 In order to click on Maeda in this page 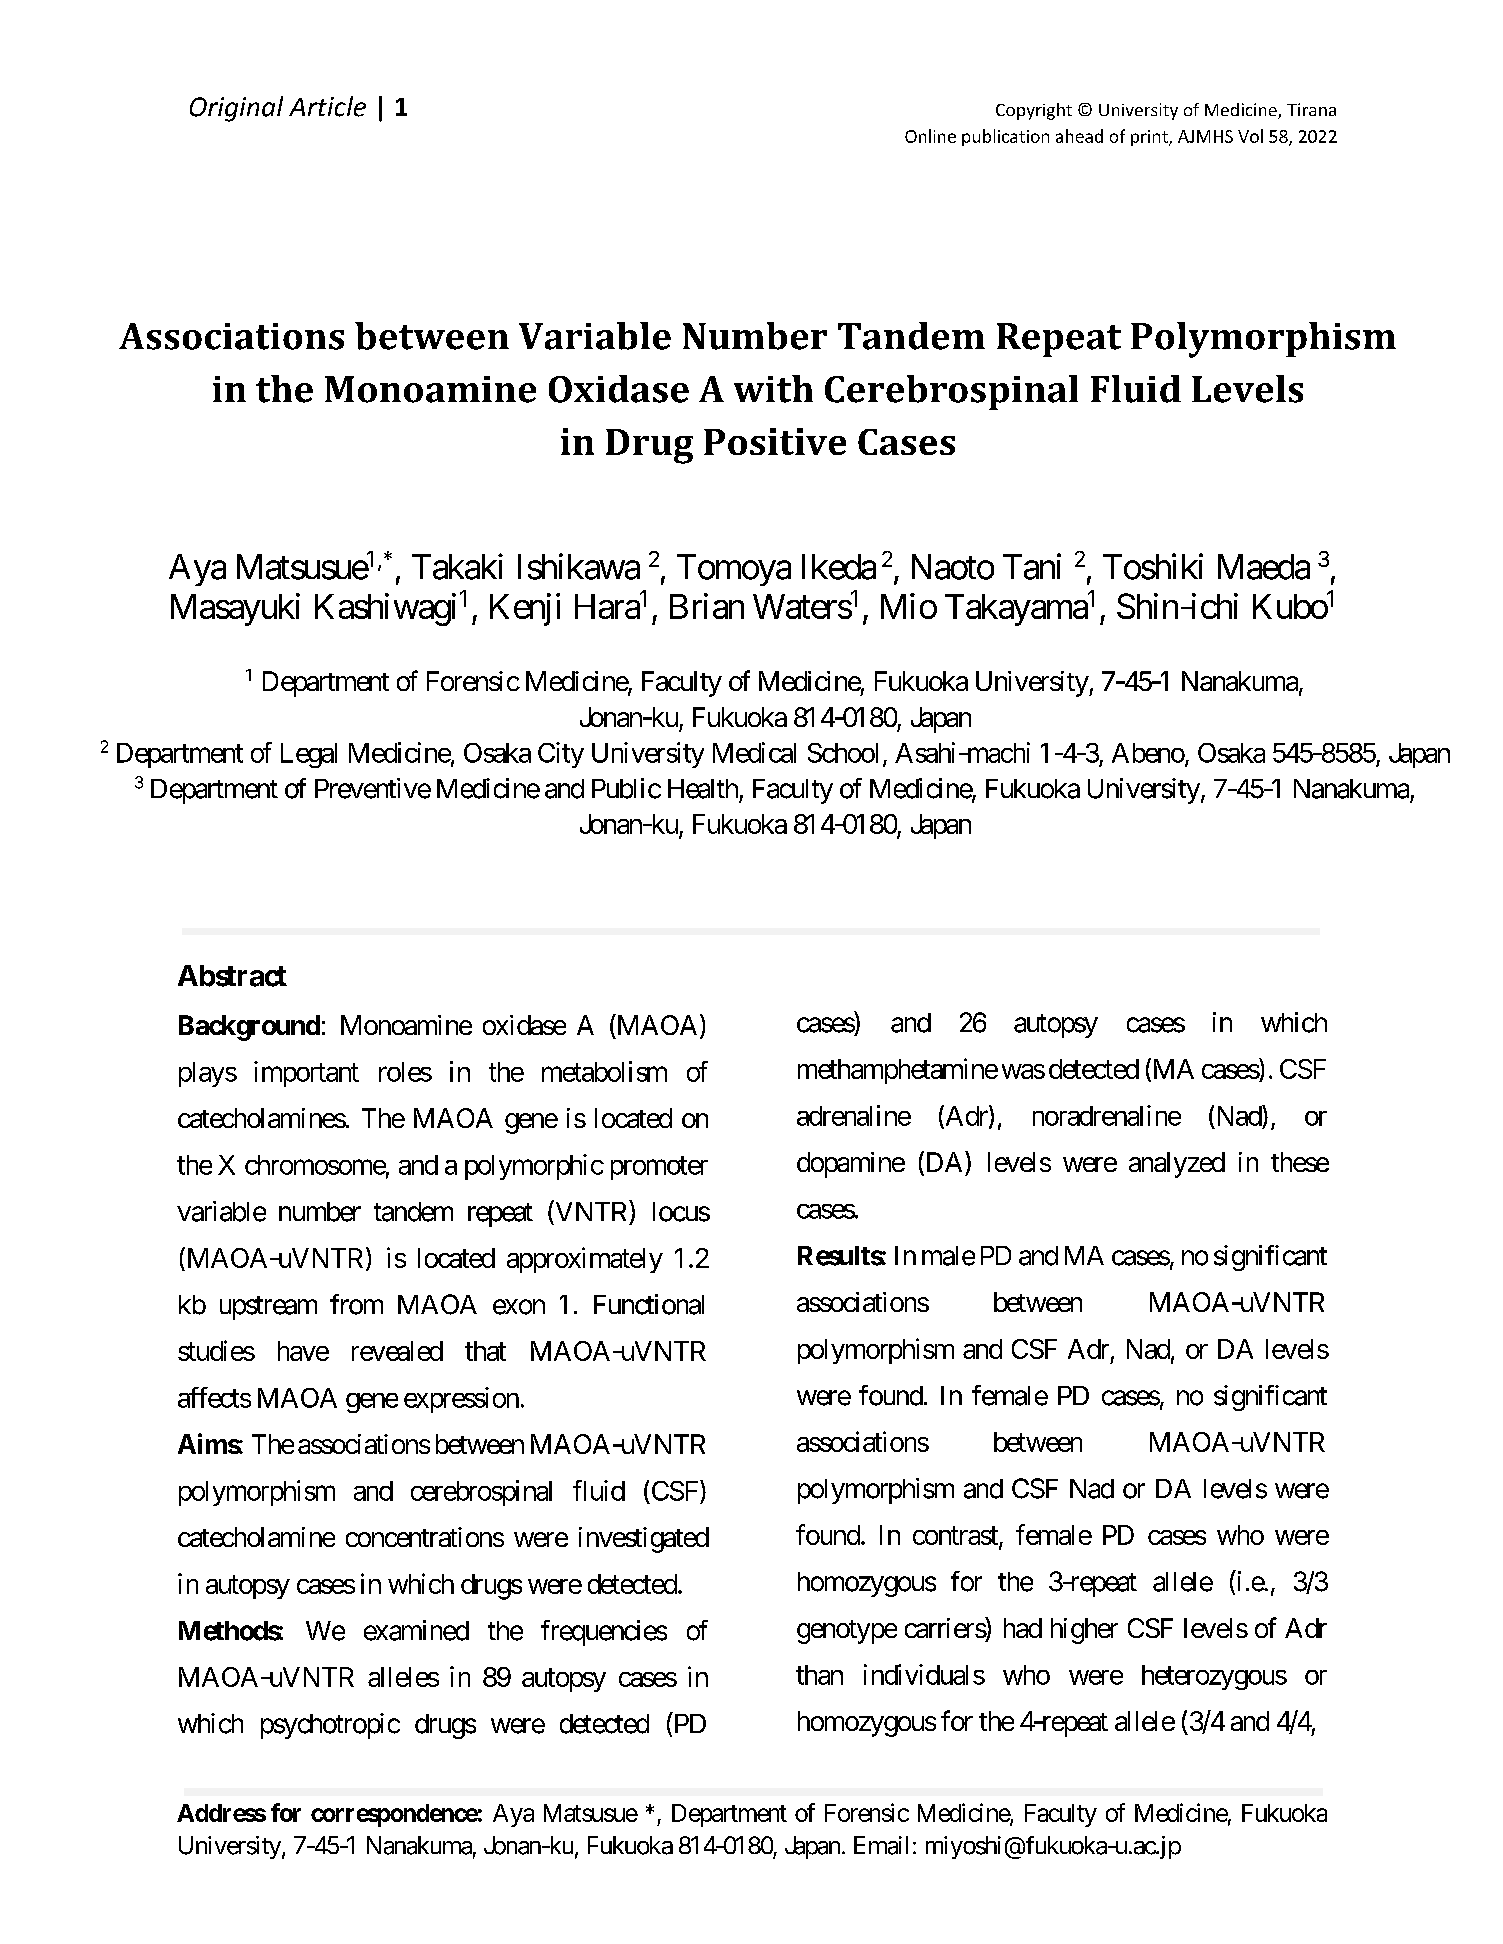, I will do `click(1264, 567)`.
